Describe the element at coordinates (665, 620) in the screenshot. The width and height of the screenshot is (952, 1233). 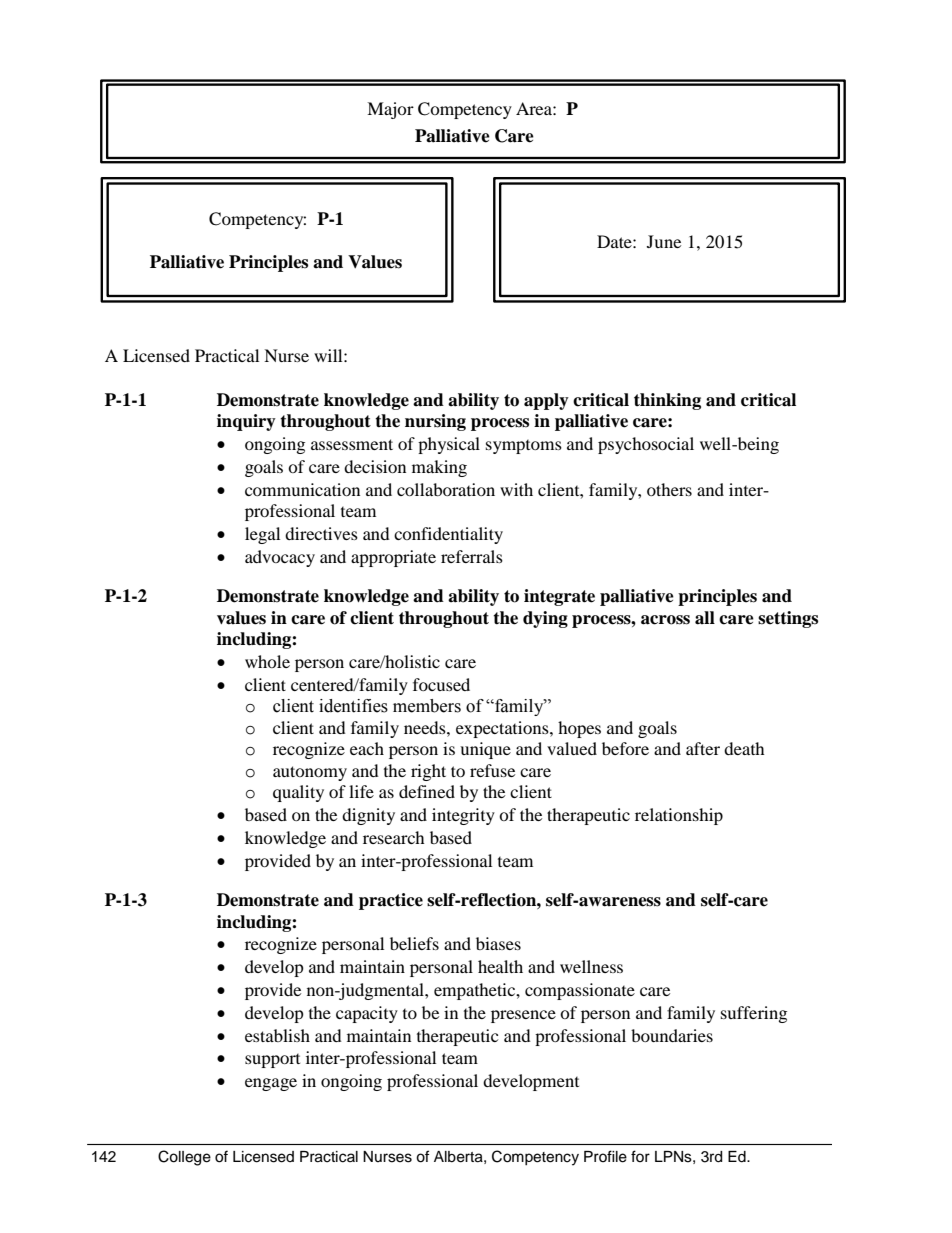
I see `across` at that location.
